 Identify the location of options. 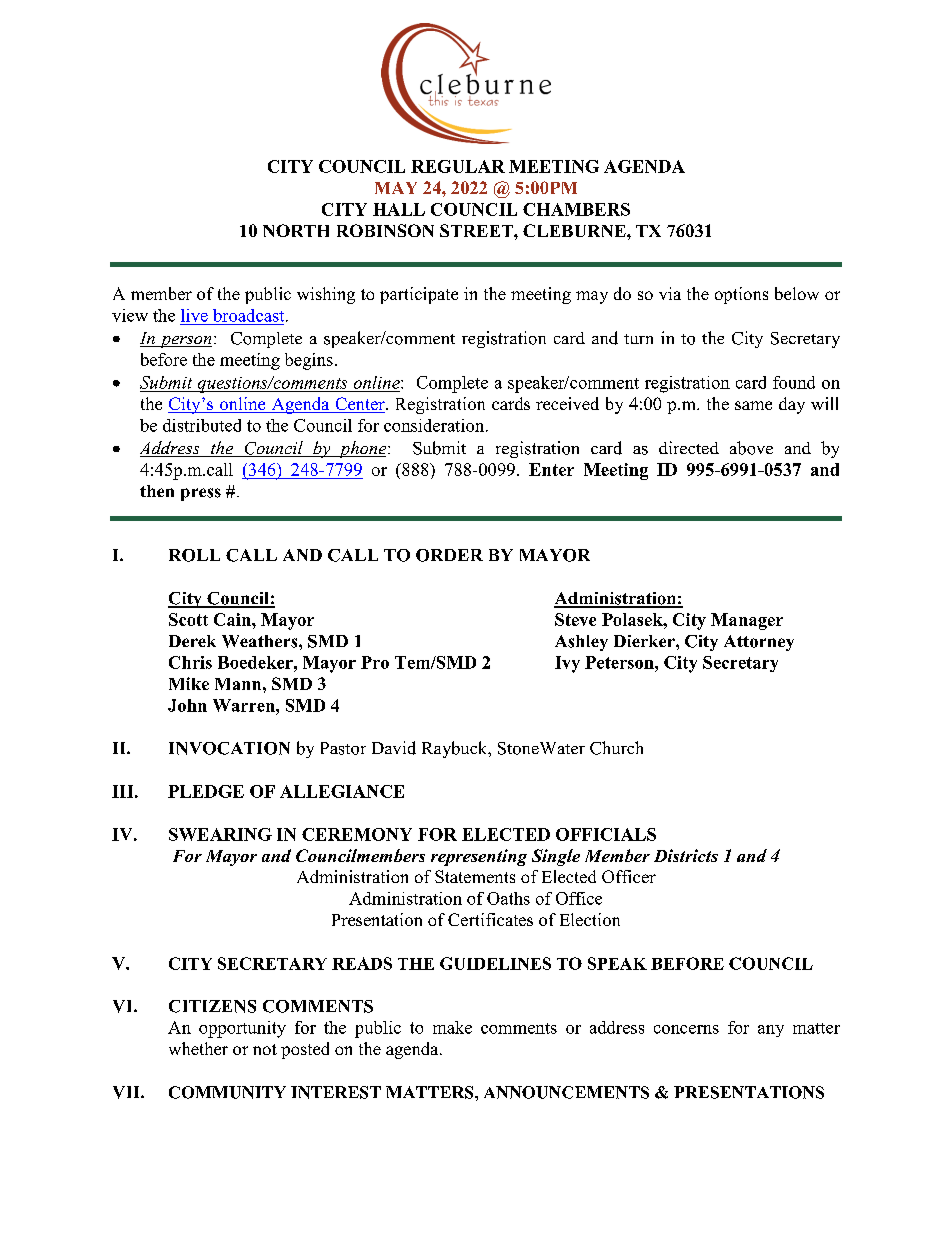
(741, 295).
